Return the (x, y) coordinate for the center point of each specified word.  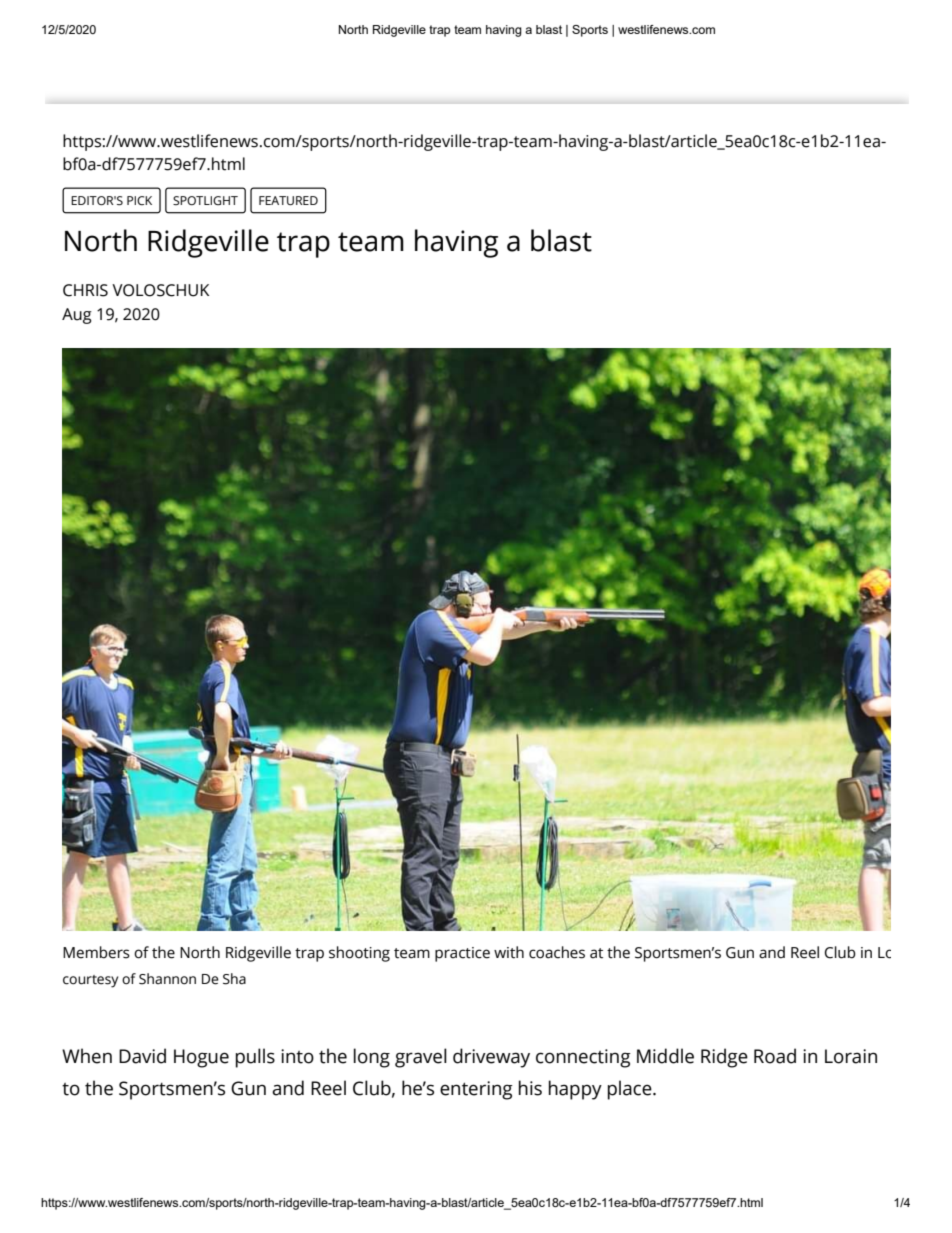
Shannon (167, 979)
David (142, 1056)
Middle (665, 1056)
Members (96, 952)
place (631, 1090)
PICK (139, 200)
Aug (77, 316)
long (372, 1058)
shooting (359, 954)
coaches (557, 952)
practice (462, 954)
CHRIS (85, 290)
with (509, 952)
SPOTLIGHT (205, 200)
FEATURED (288, 200)
